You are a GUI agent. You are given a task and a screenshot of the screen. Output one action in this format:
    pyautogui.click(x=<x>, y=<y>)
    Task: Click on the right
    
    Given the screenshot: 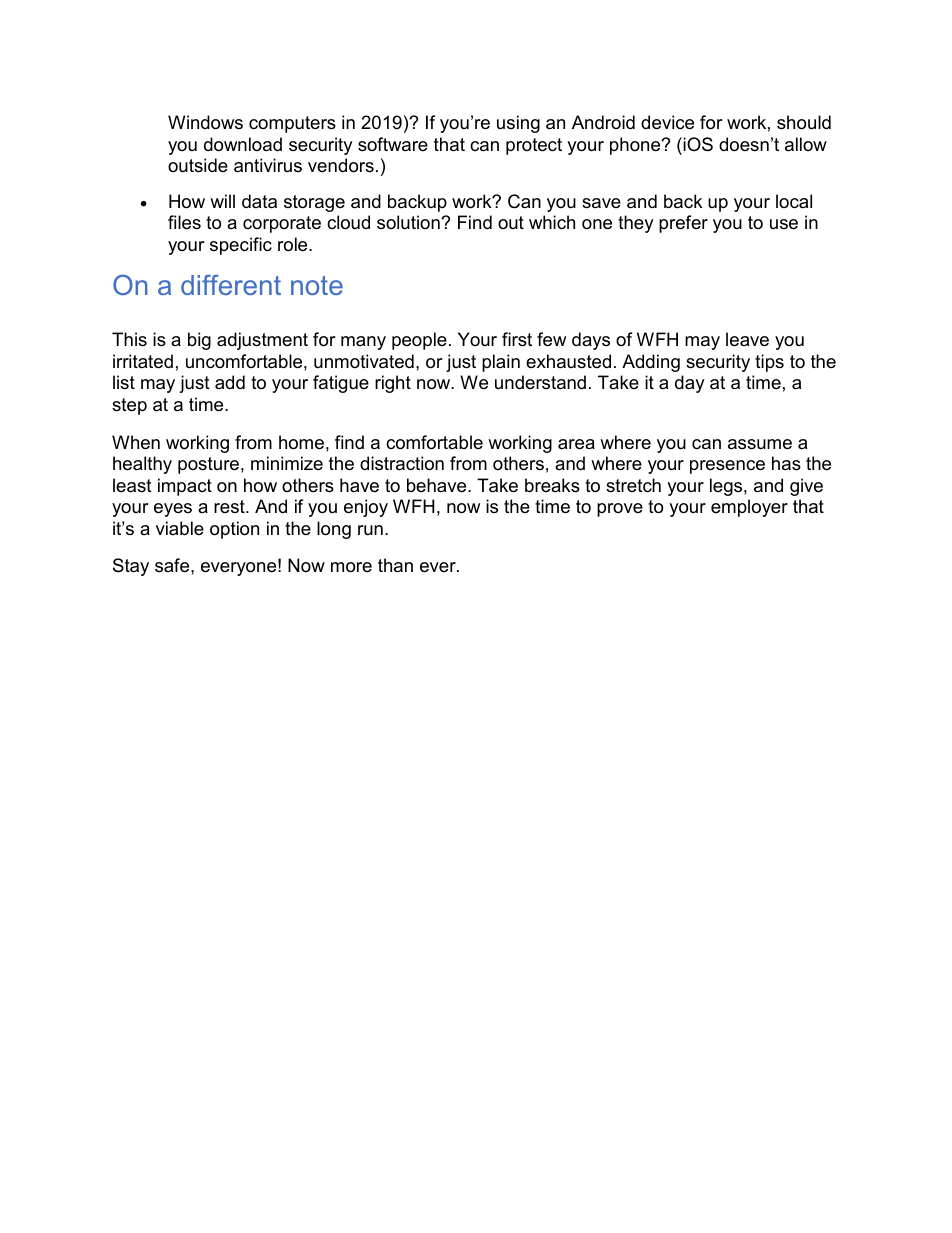 What is the action you would take?
    pyautogui.click(x=393, y=384)
